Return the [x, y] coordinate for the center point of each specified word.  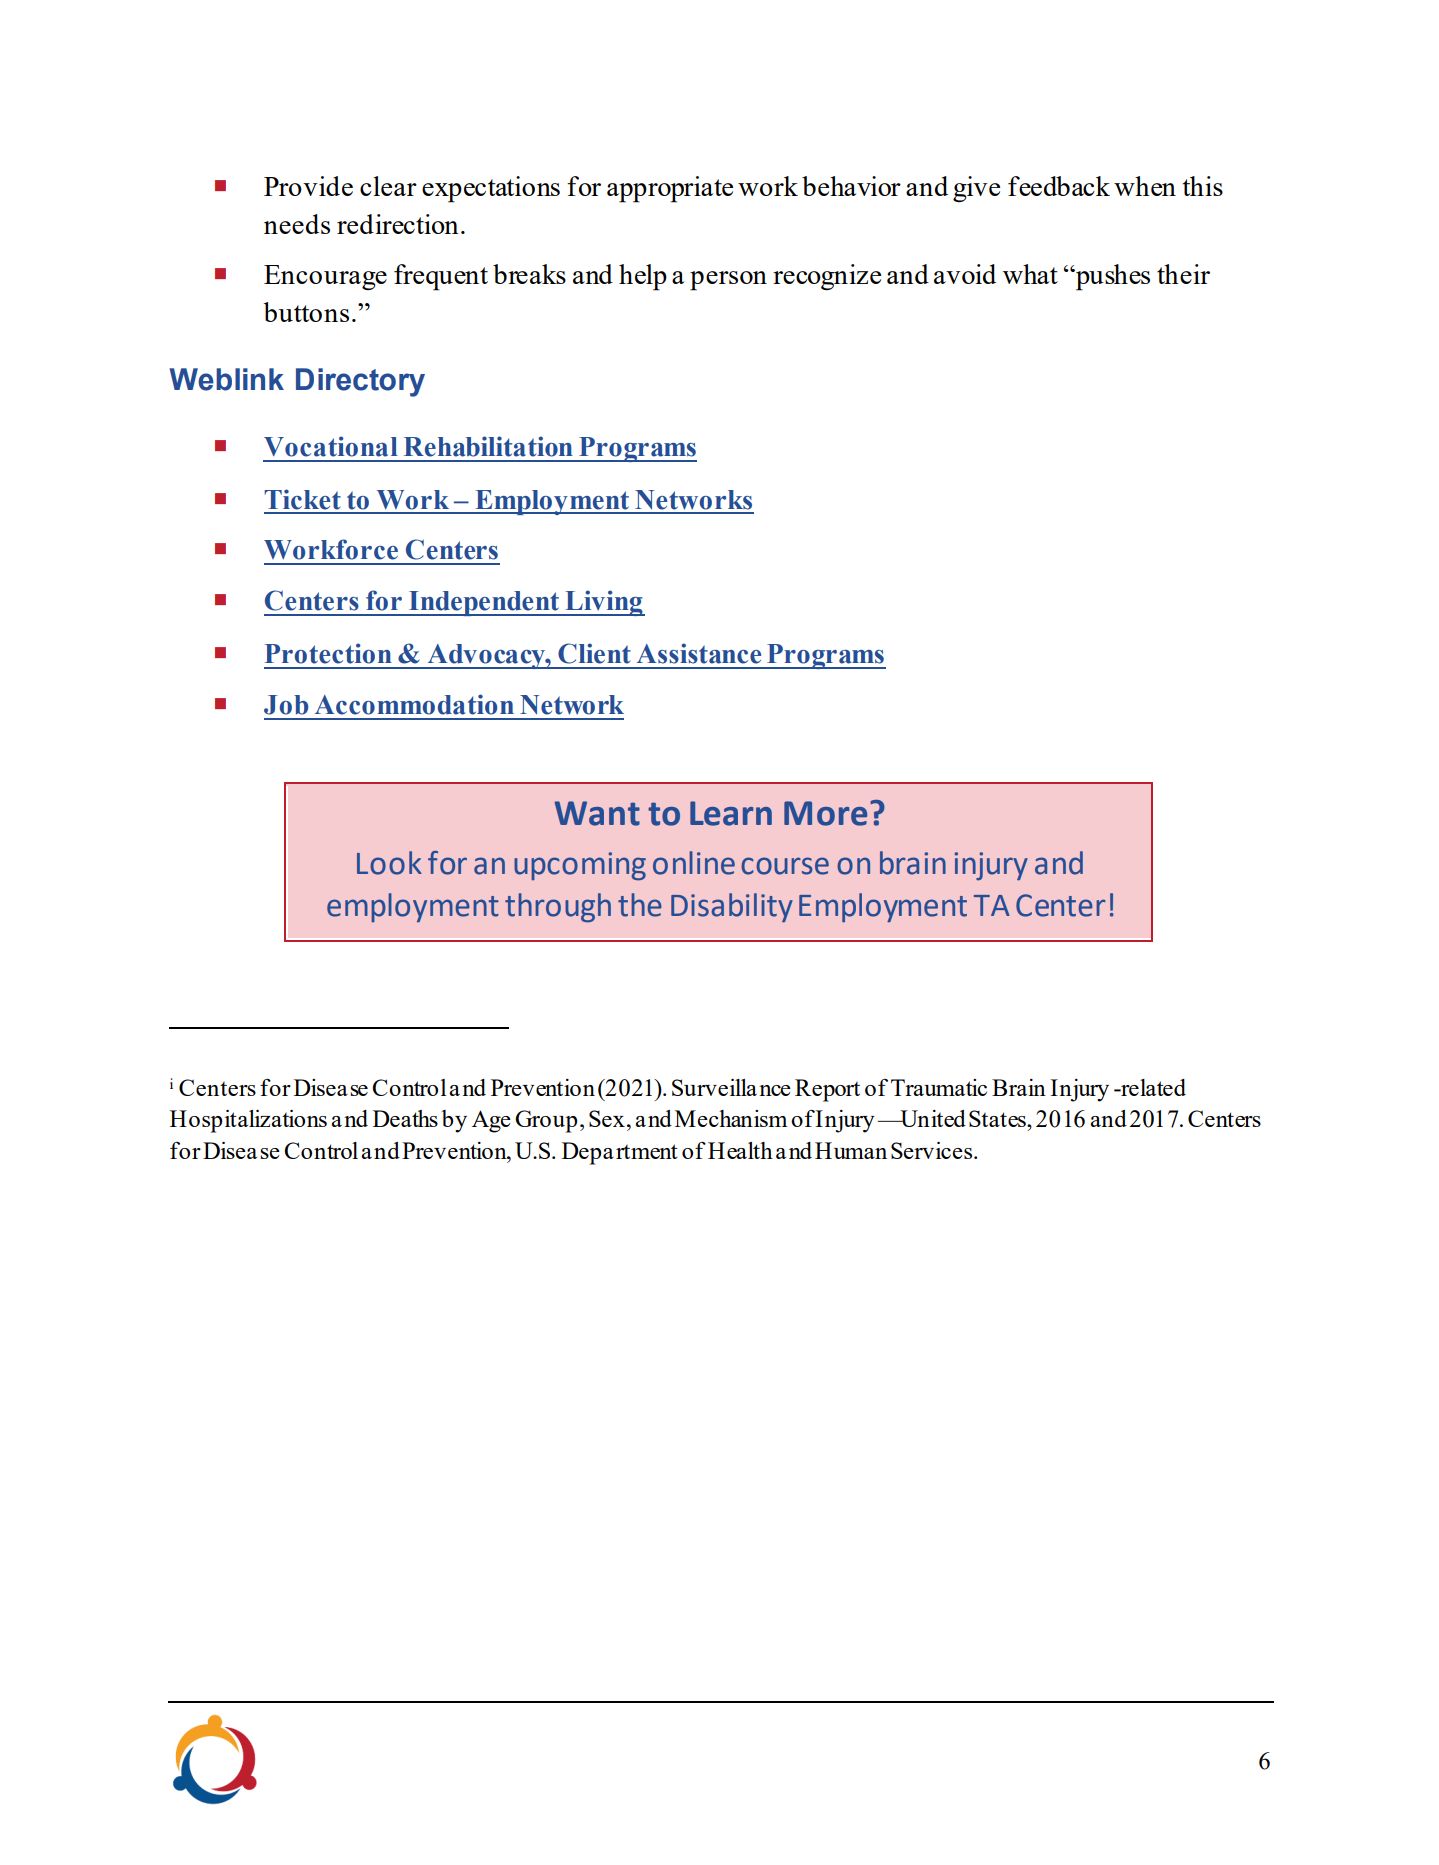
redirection [398, 224]
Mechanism [731, 1118]
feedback [1059, 186]
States [998, 1118]
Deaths [405, 1118]
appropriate [670, 189]
